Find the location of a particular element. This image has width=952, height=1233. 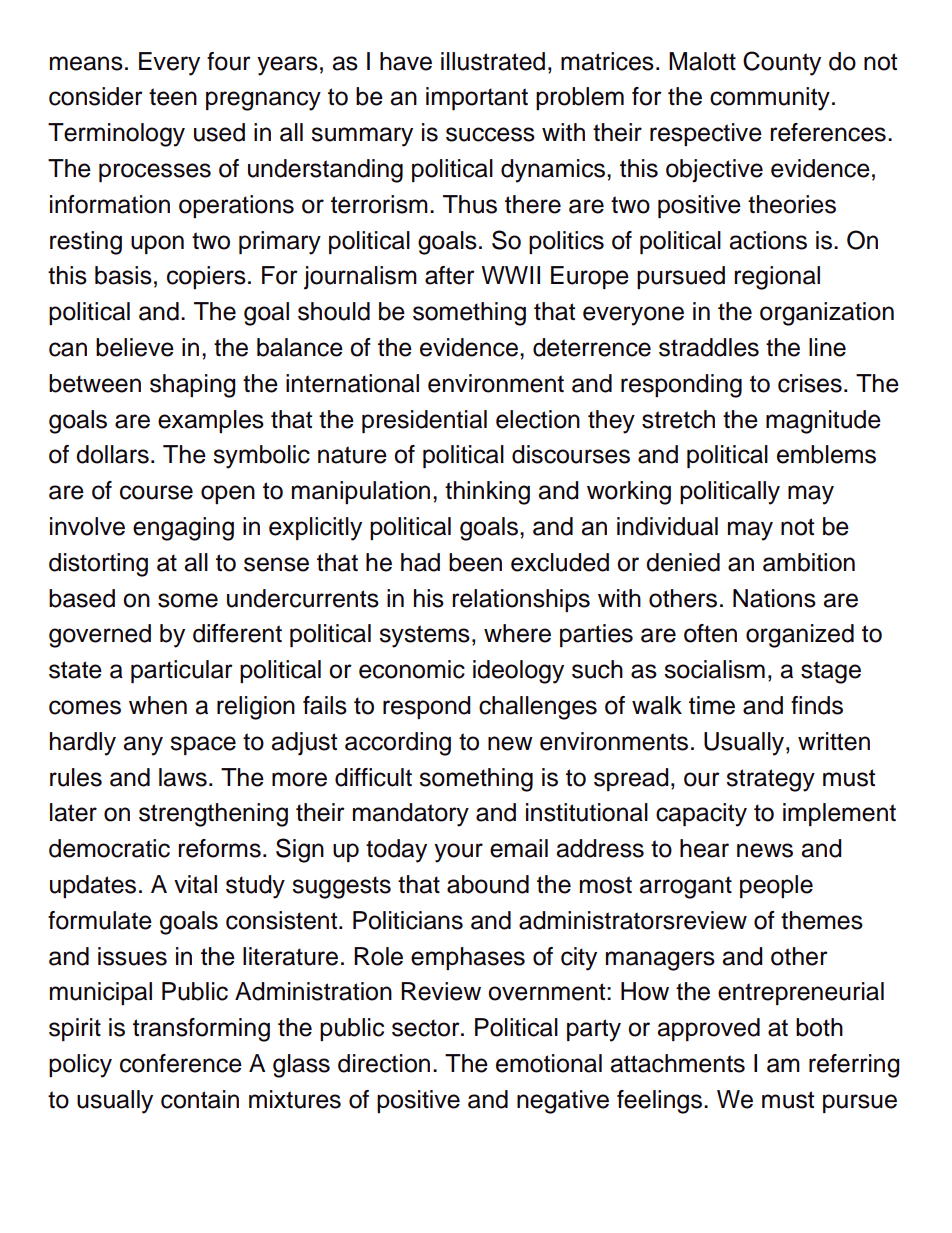

Nations is located at coordinates (774, 598).
